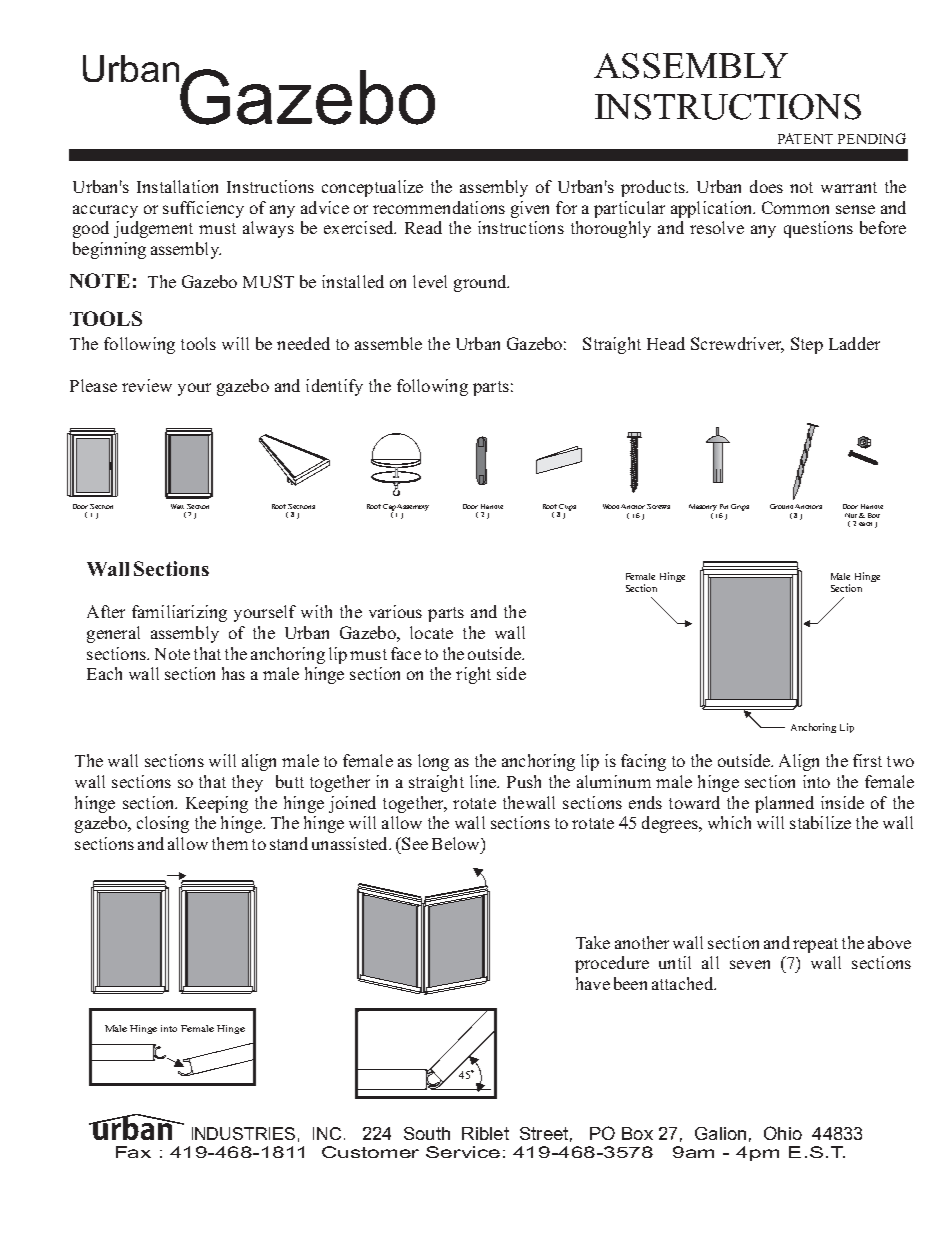  I want to click on them, so click(230, 843).
